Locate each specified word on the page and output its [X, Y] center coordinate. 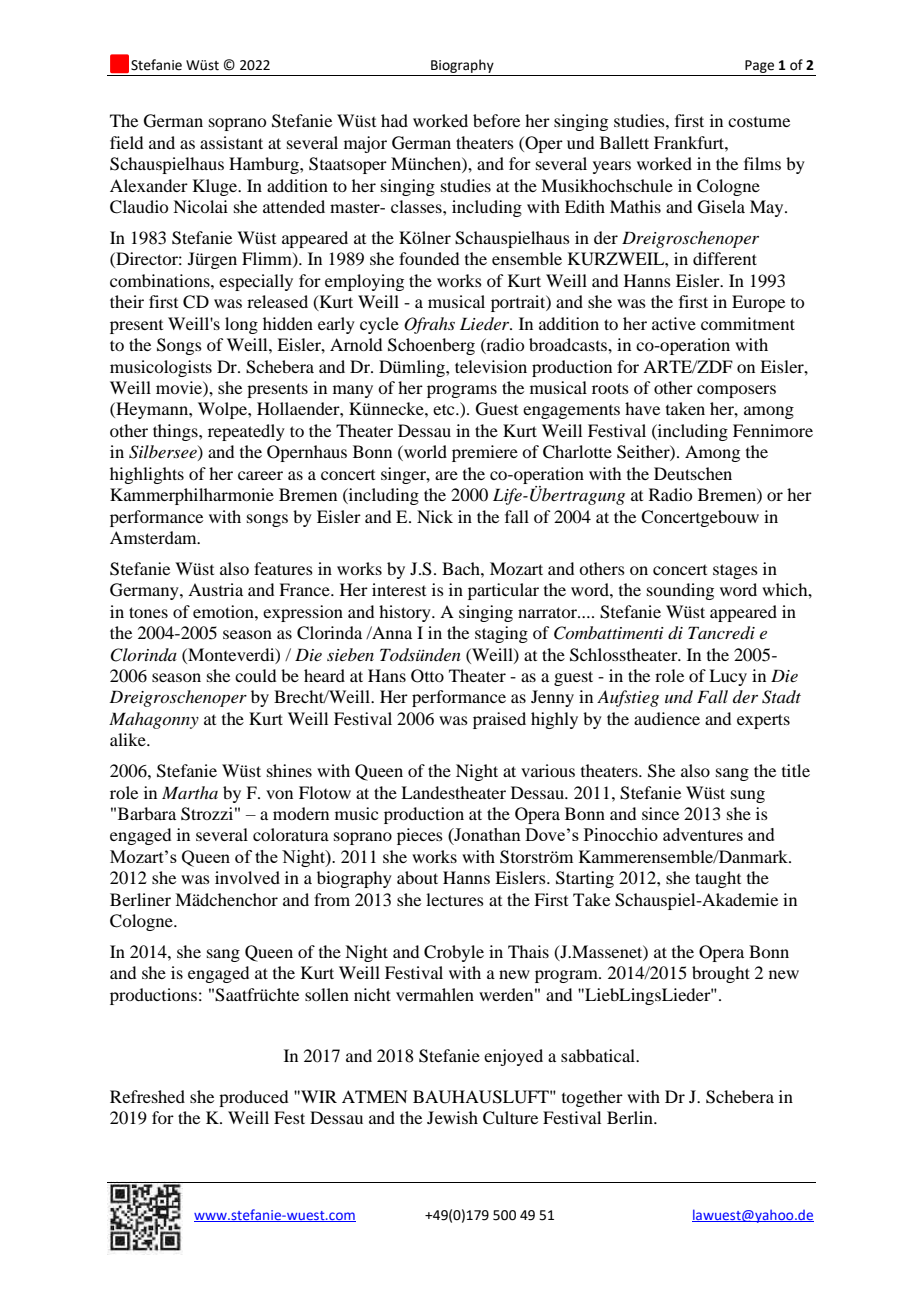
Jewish [452, 1117]
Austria [215, 589]
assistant [231, 142]
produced [253, 1098]
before [496, 120]
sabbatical [599, 1055]
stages [735, 571]
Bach [462, 568]
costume [759, 122]
